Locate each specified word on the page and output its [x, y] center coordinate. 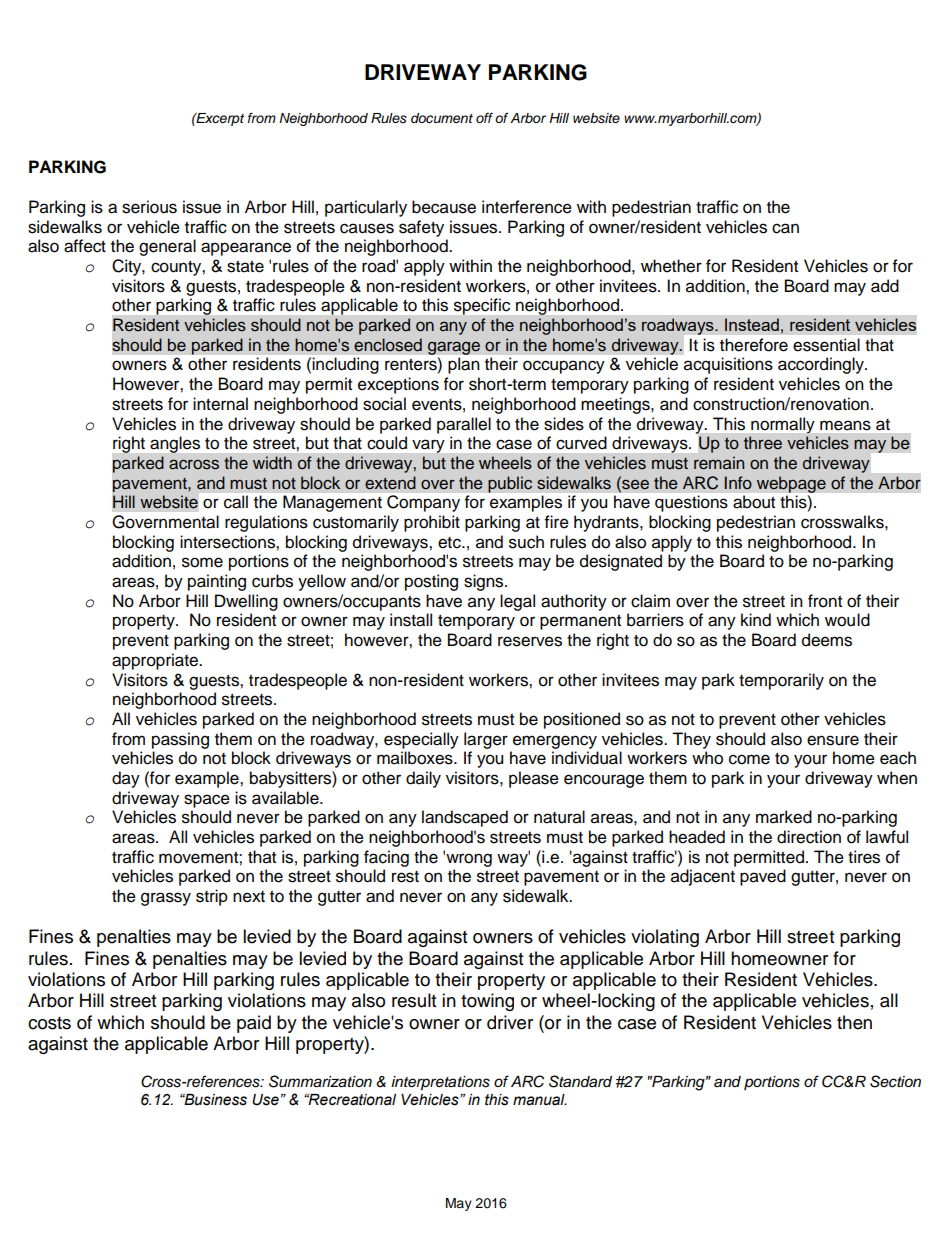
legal [517, 602]
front [825, 601]
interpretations [440, 1083]
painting [217, 582]
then [854, 1022]
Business [214, 1100]
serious [149, 207]
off [484, 118]
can [785, 228]
